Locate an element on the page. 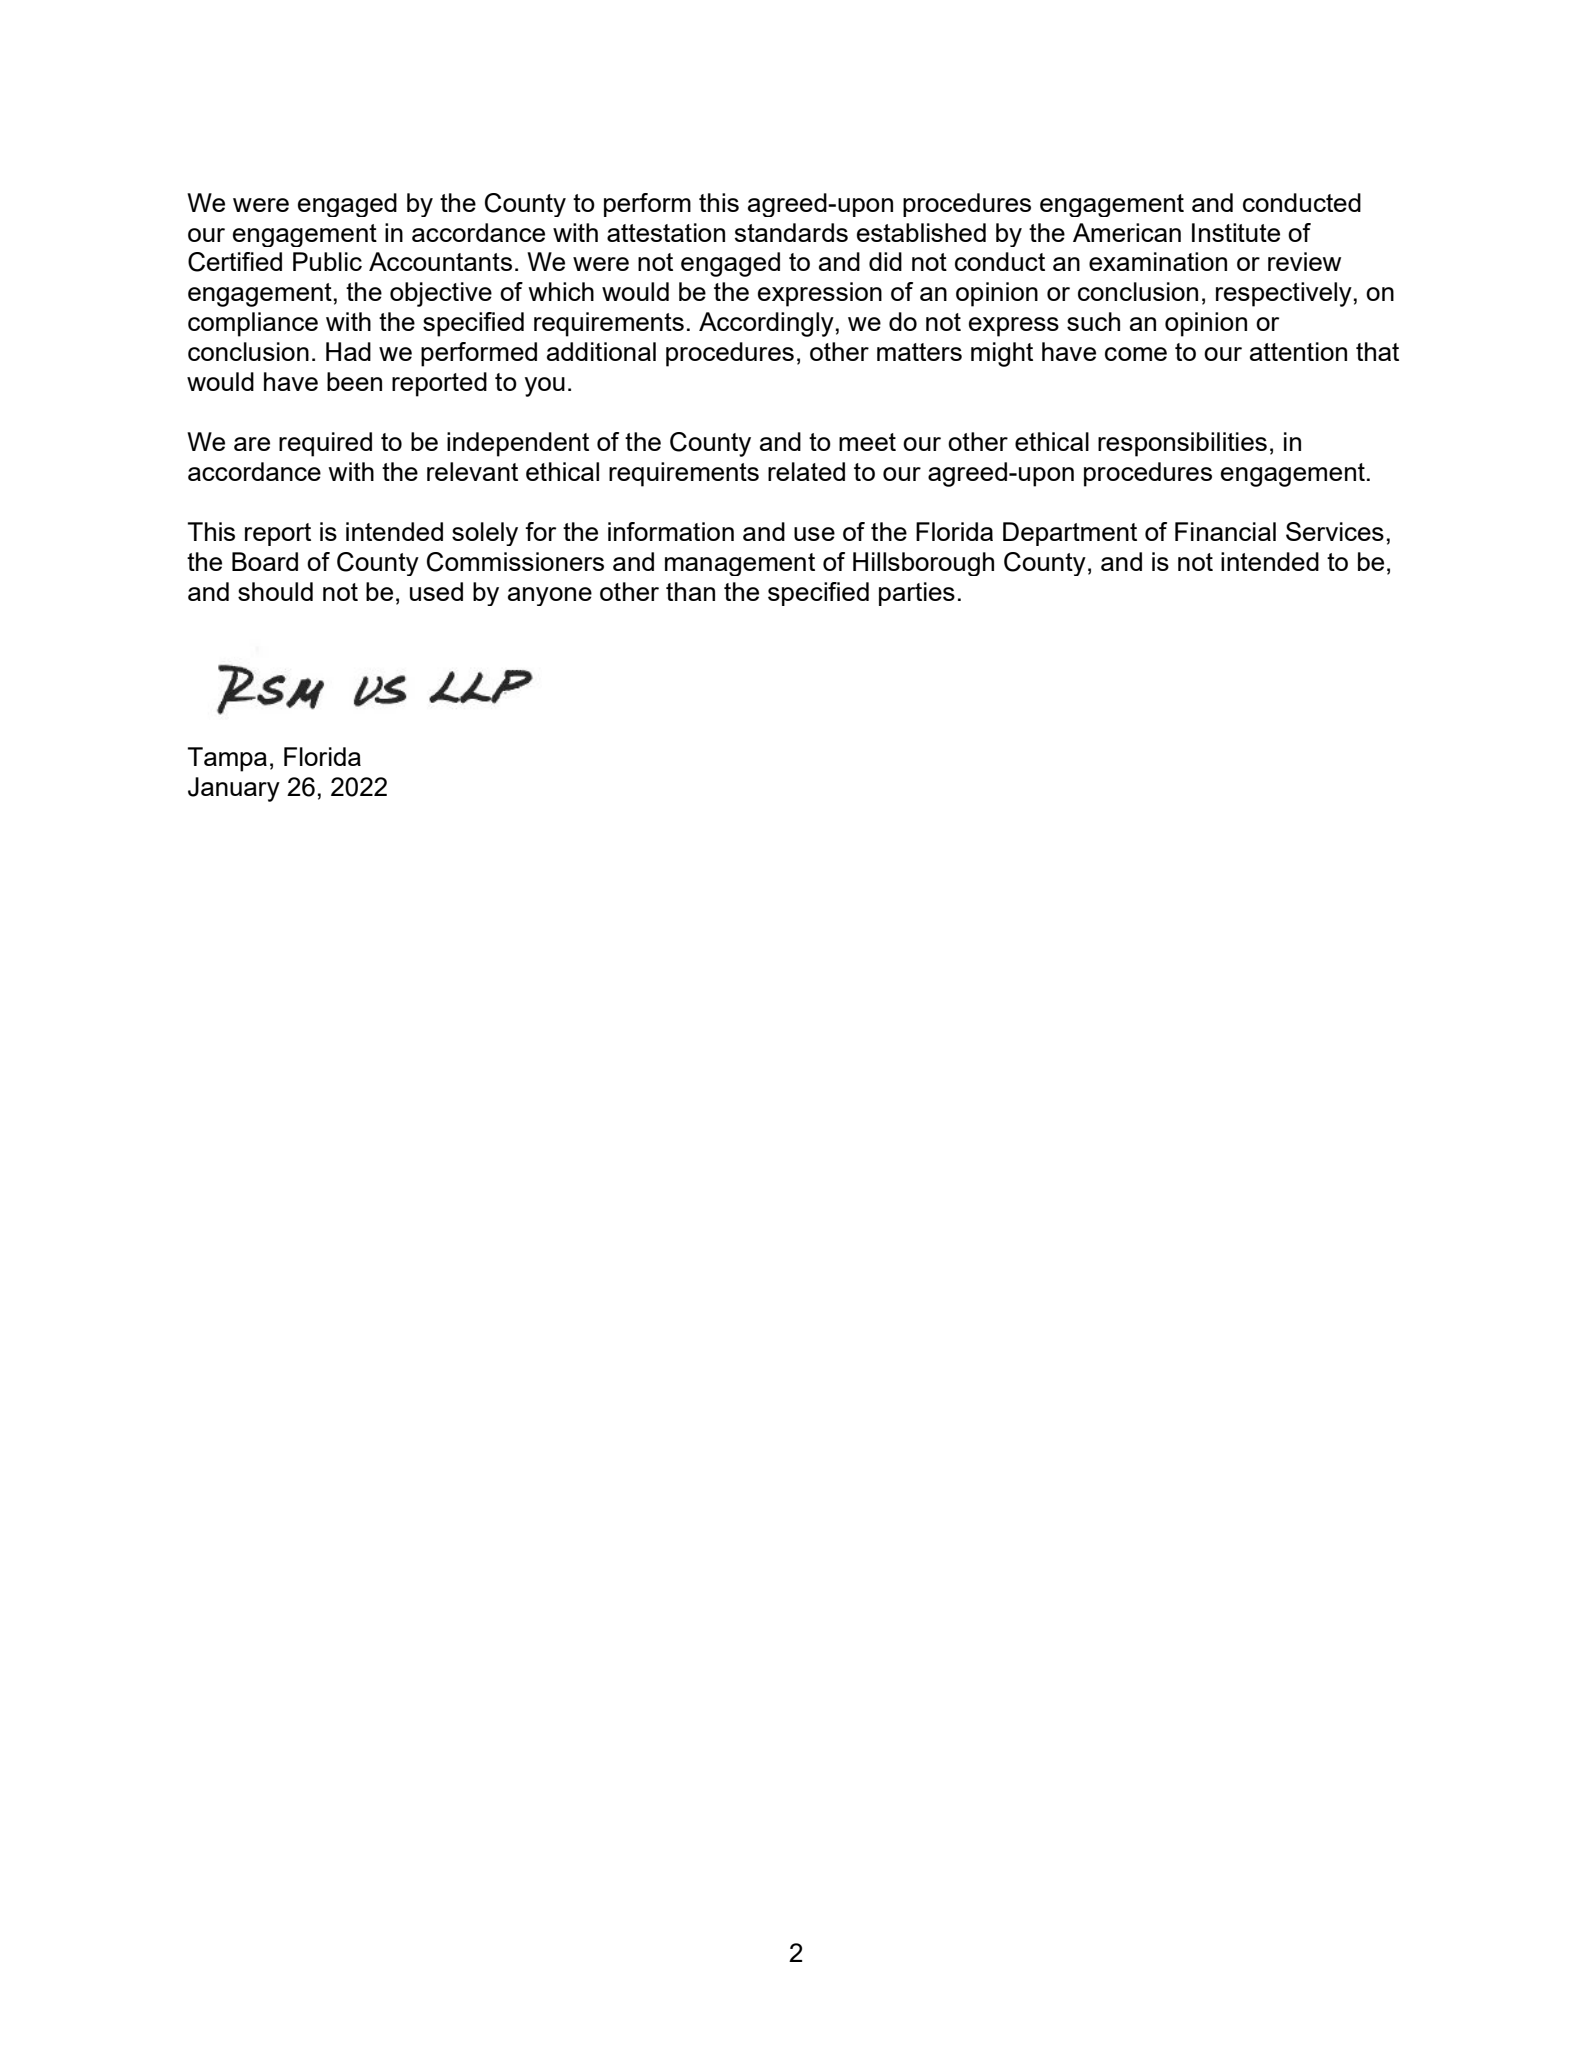  Institute is located at coordinates (1236, 232).
